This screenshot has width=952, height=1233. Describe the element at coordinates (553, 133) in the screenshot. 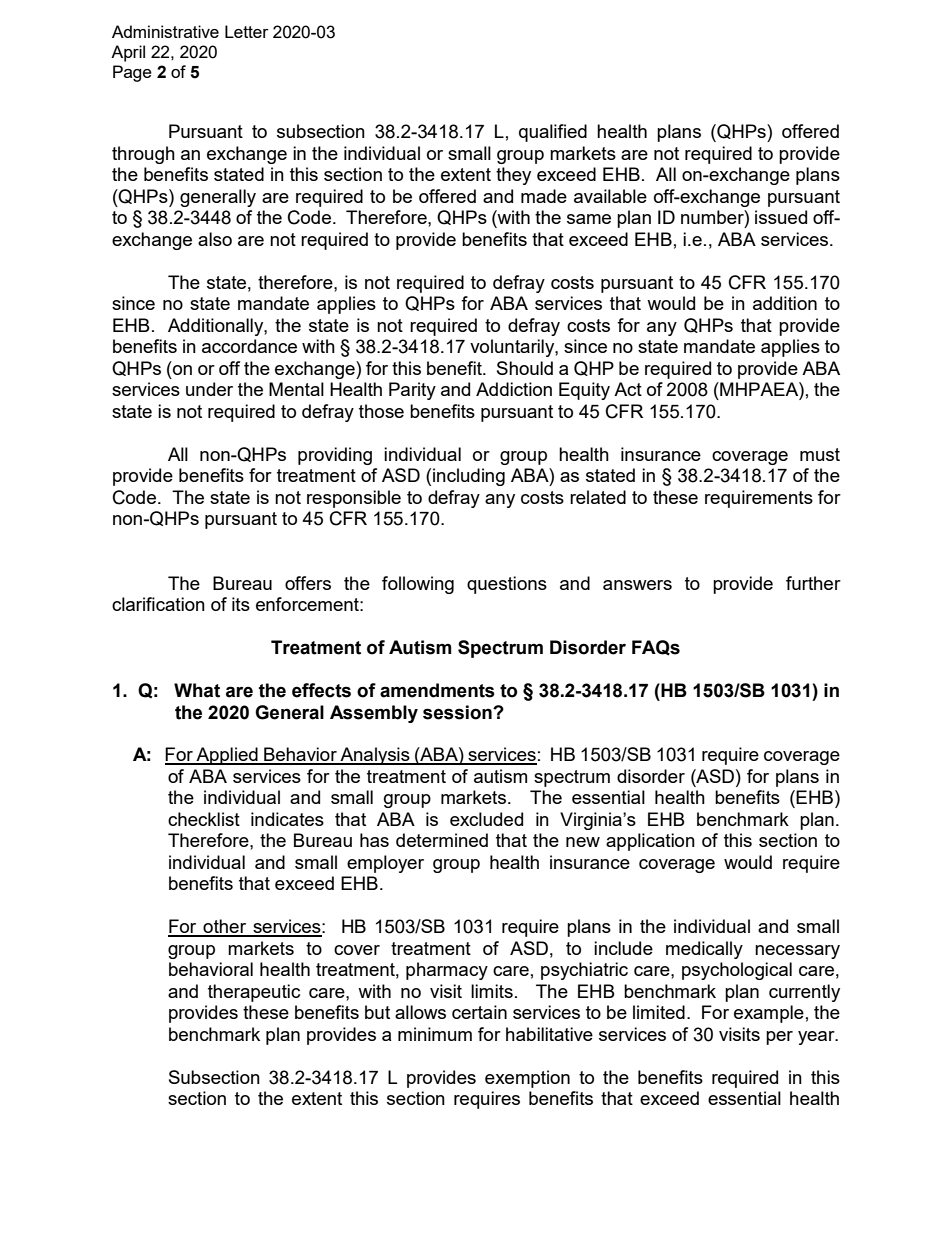

I see `qualified` at that location.
